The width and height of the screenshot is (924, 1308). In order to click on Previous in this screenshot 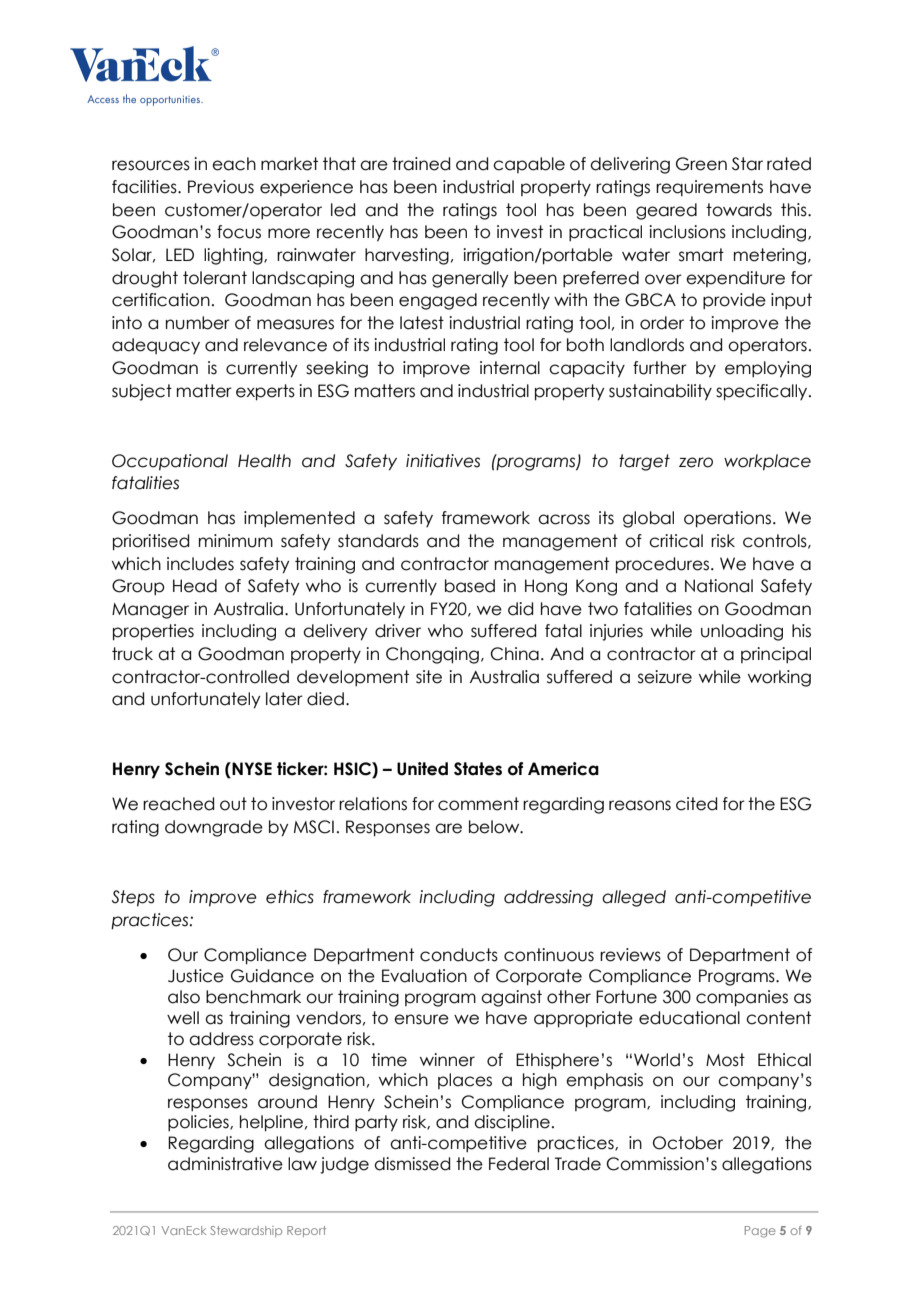, I will do `click(221, 187)`.
